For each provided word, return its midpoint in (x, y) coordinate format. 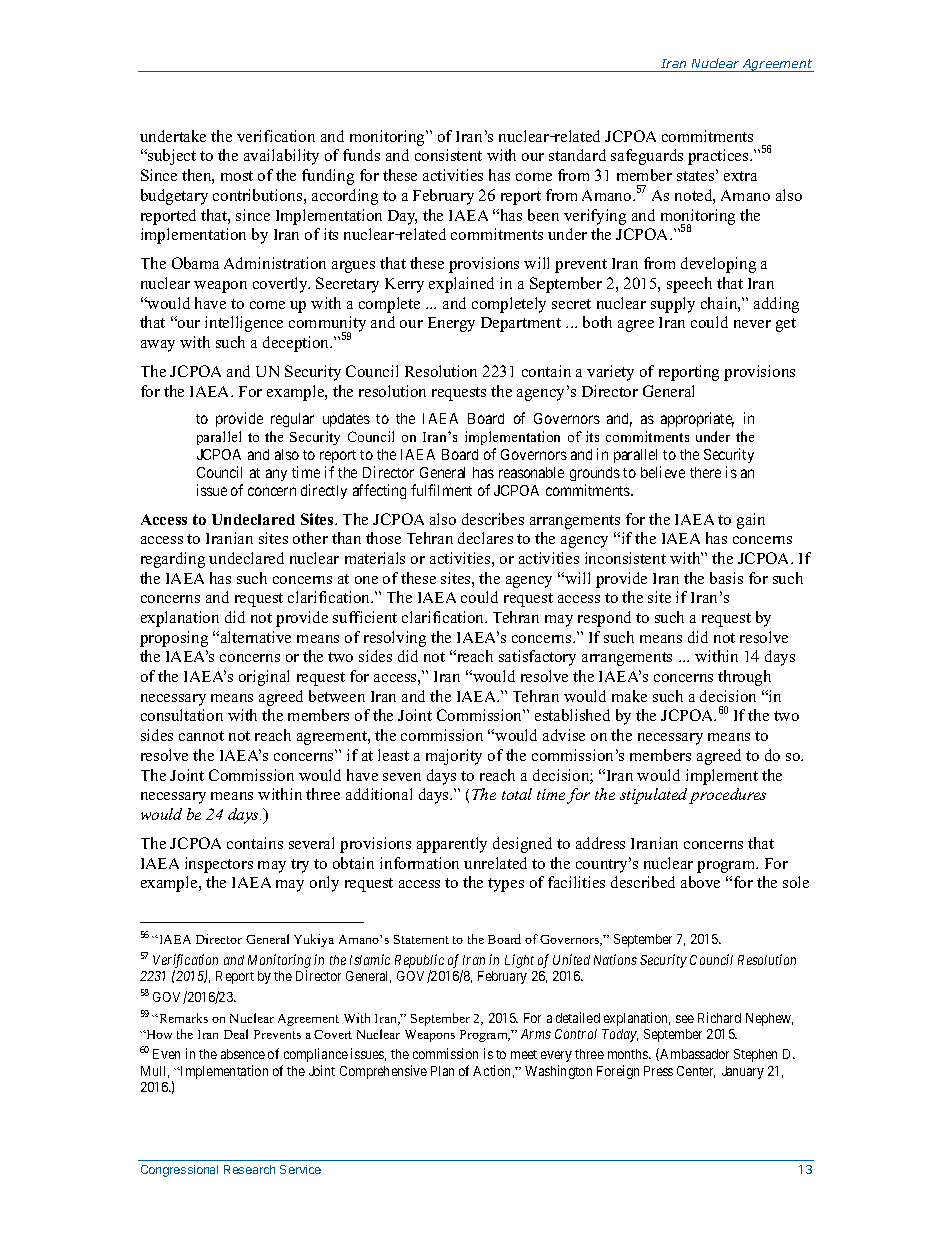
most (237, 176)
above (700, 882)
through (744, 678)
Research (249, 1169)
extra (740, 176)
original (264, 678)
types (506, 885)
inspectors (219, 865)
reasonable (531, 472)
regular (292, 420)
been (543, 215)
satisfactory (537, 658)
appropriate (697, 419)
